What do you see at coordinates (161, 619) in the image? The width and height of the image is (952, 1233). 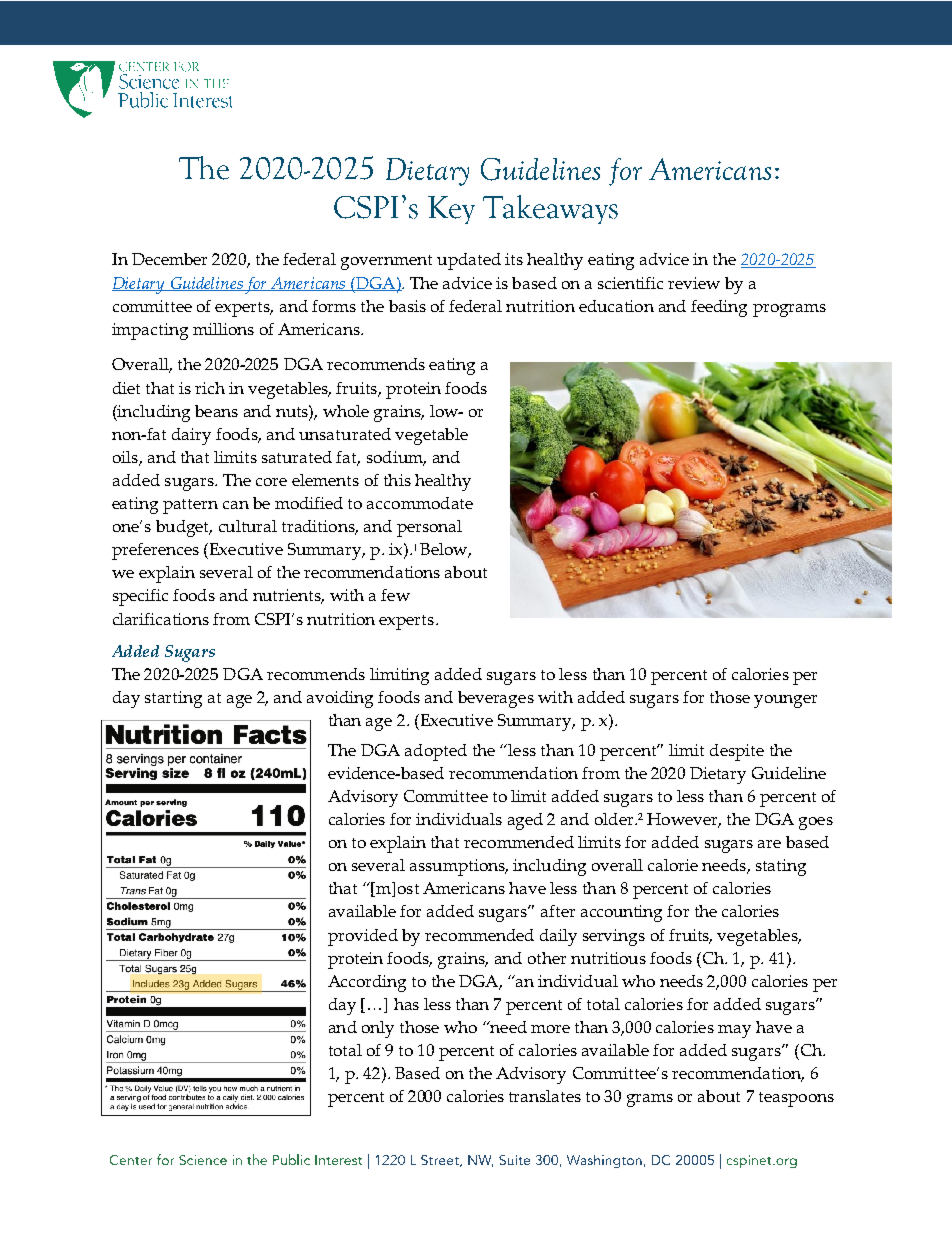 I see `clarifications` at bounding box center [161, 619].
